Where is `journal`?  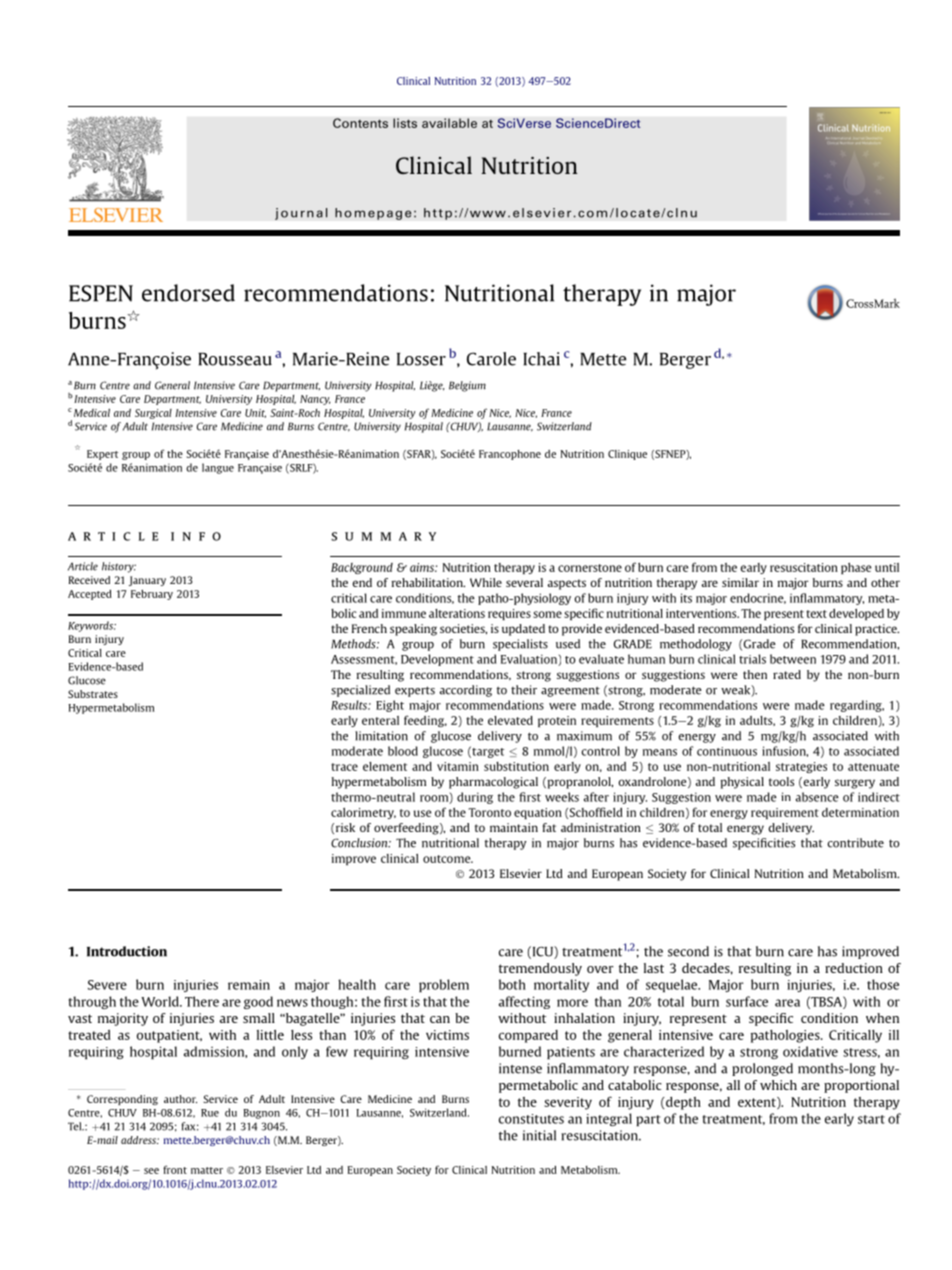
journal is located at coordinates (301, 214).
